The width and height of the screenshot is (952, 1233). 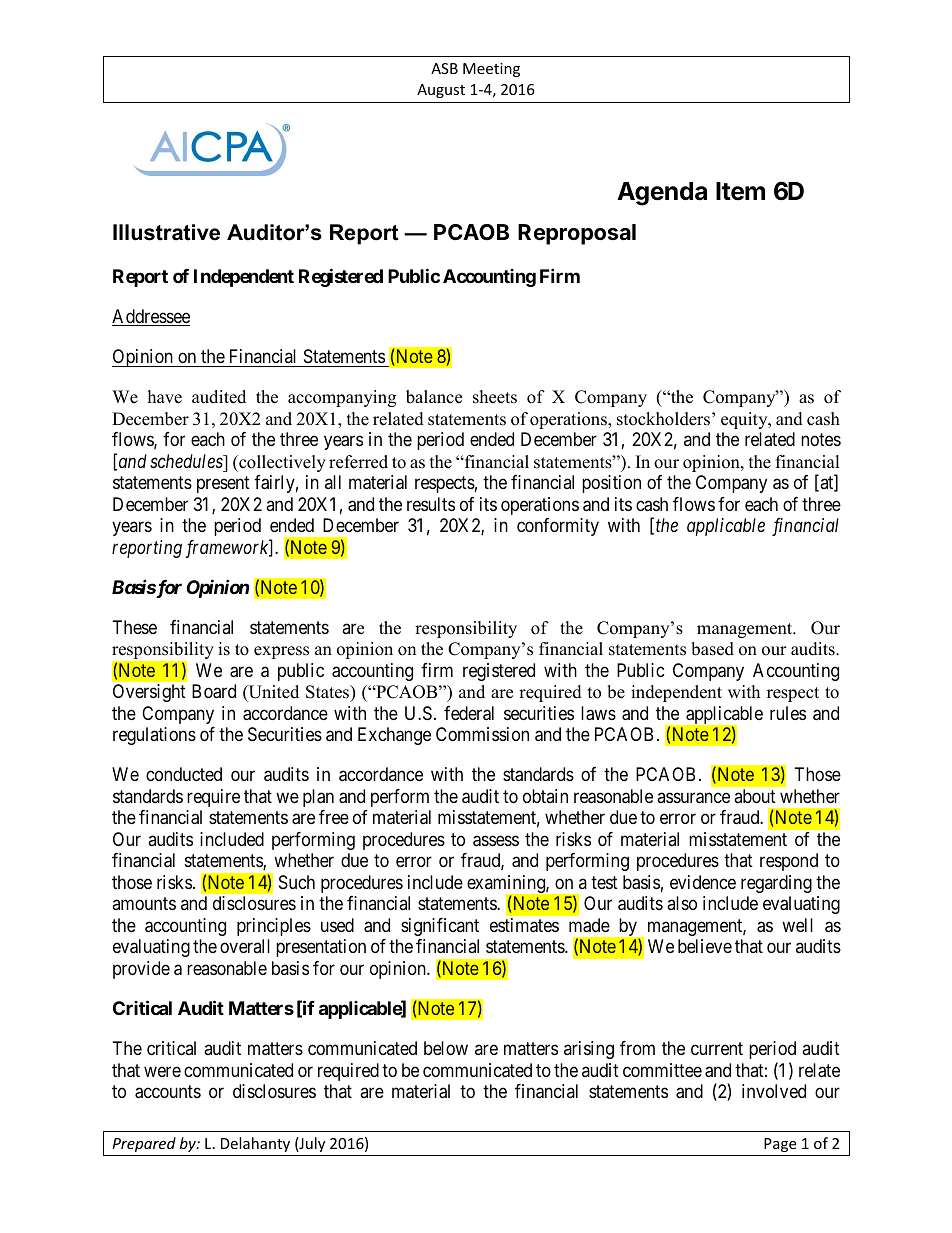 What do you see at coordinates (745, 420) in the screenshot?
I see `equity` at bounding box center [745, 420].
